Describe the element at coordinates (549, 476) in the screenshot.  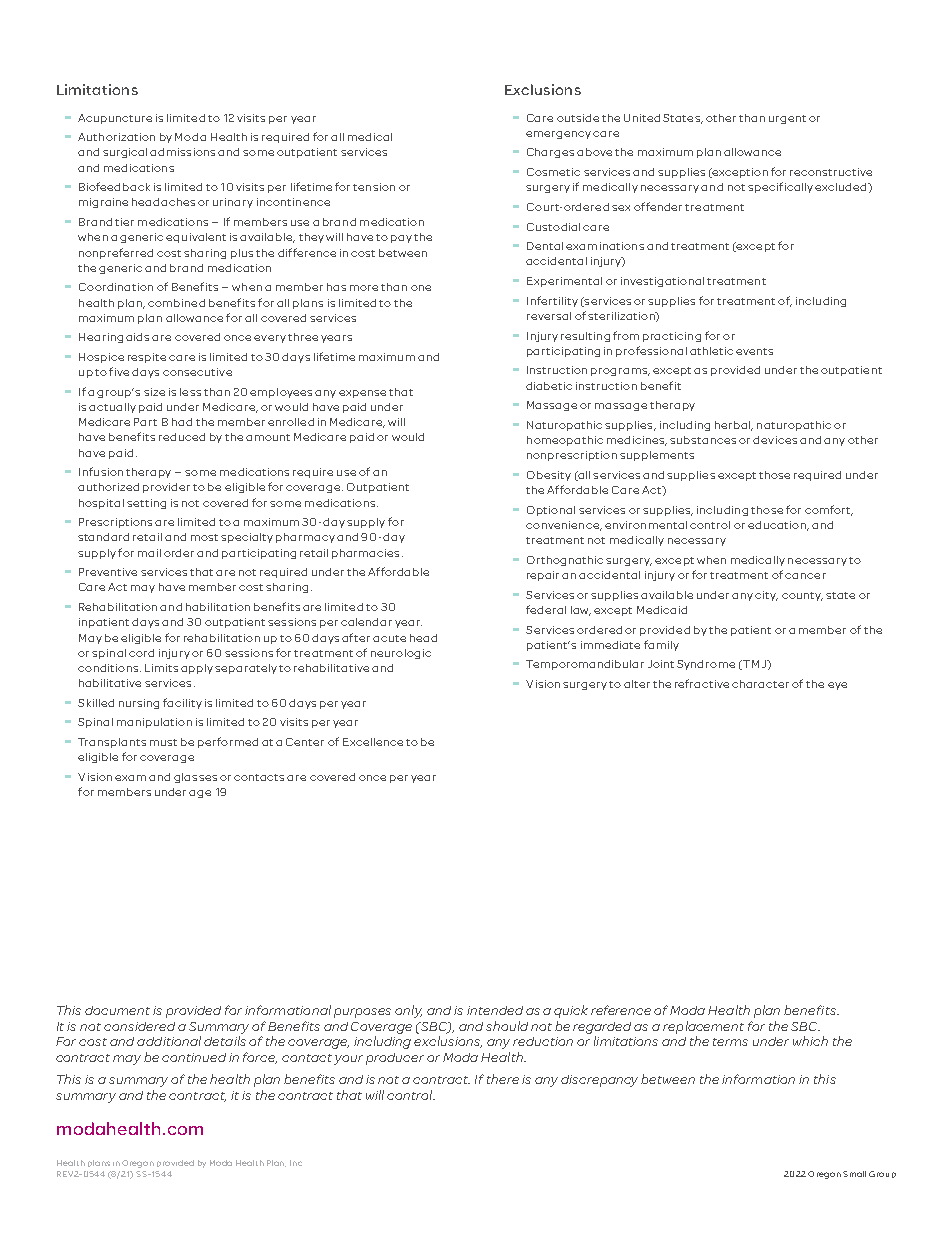
I see `Obesity` at that location.
